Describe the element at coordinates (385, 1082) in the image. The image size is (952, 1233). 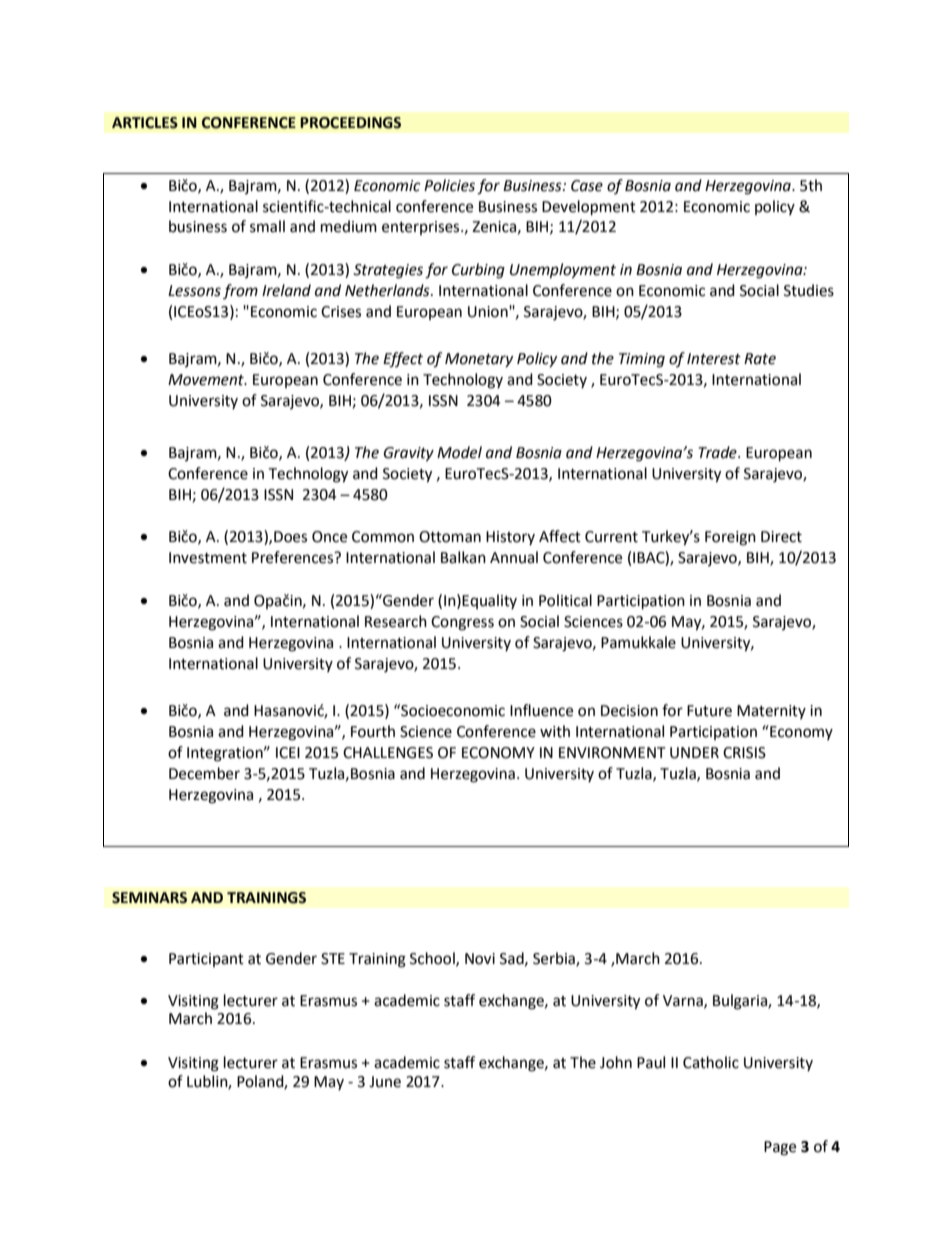
I see `June` at that location.
